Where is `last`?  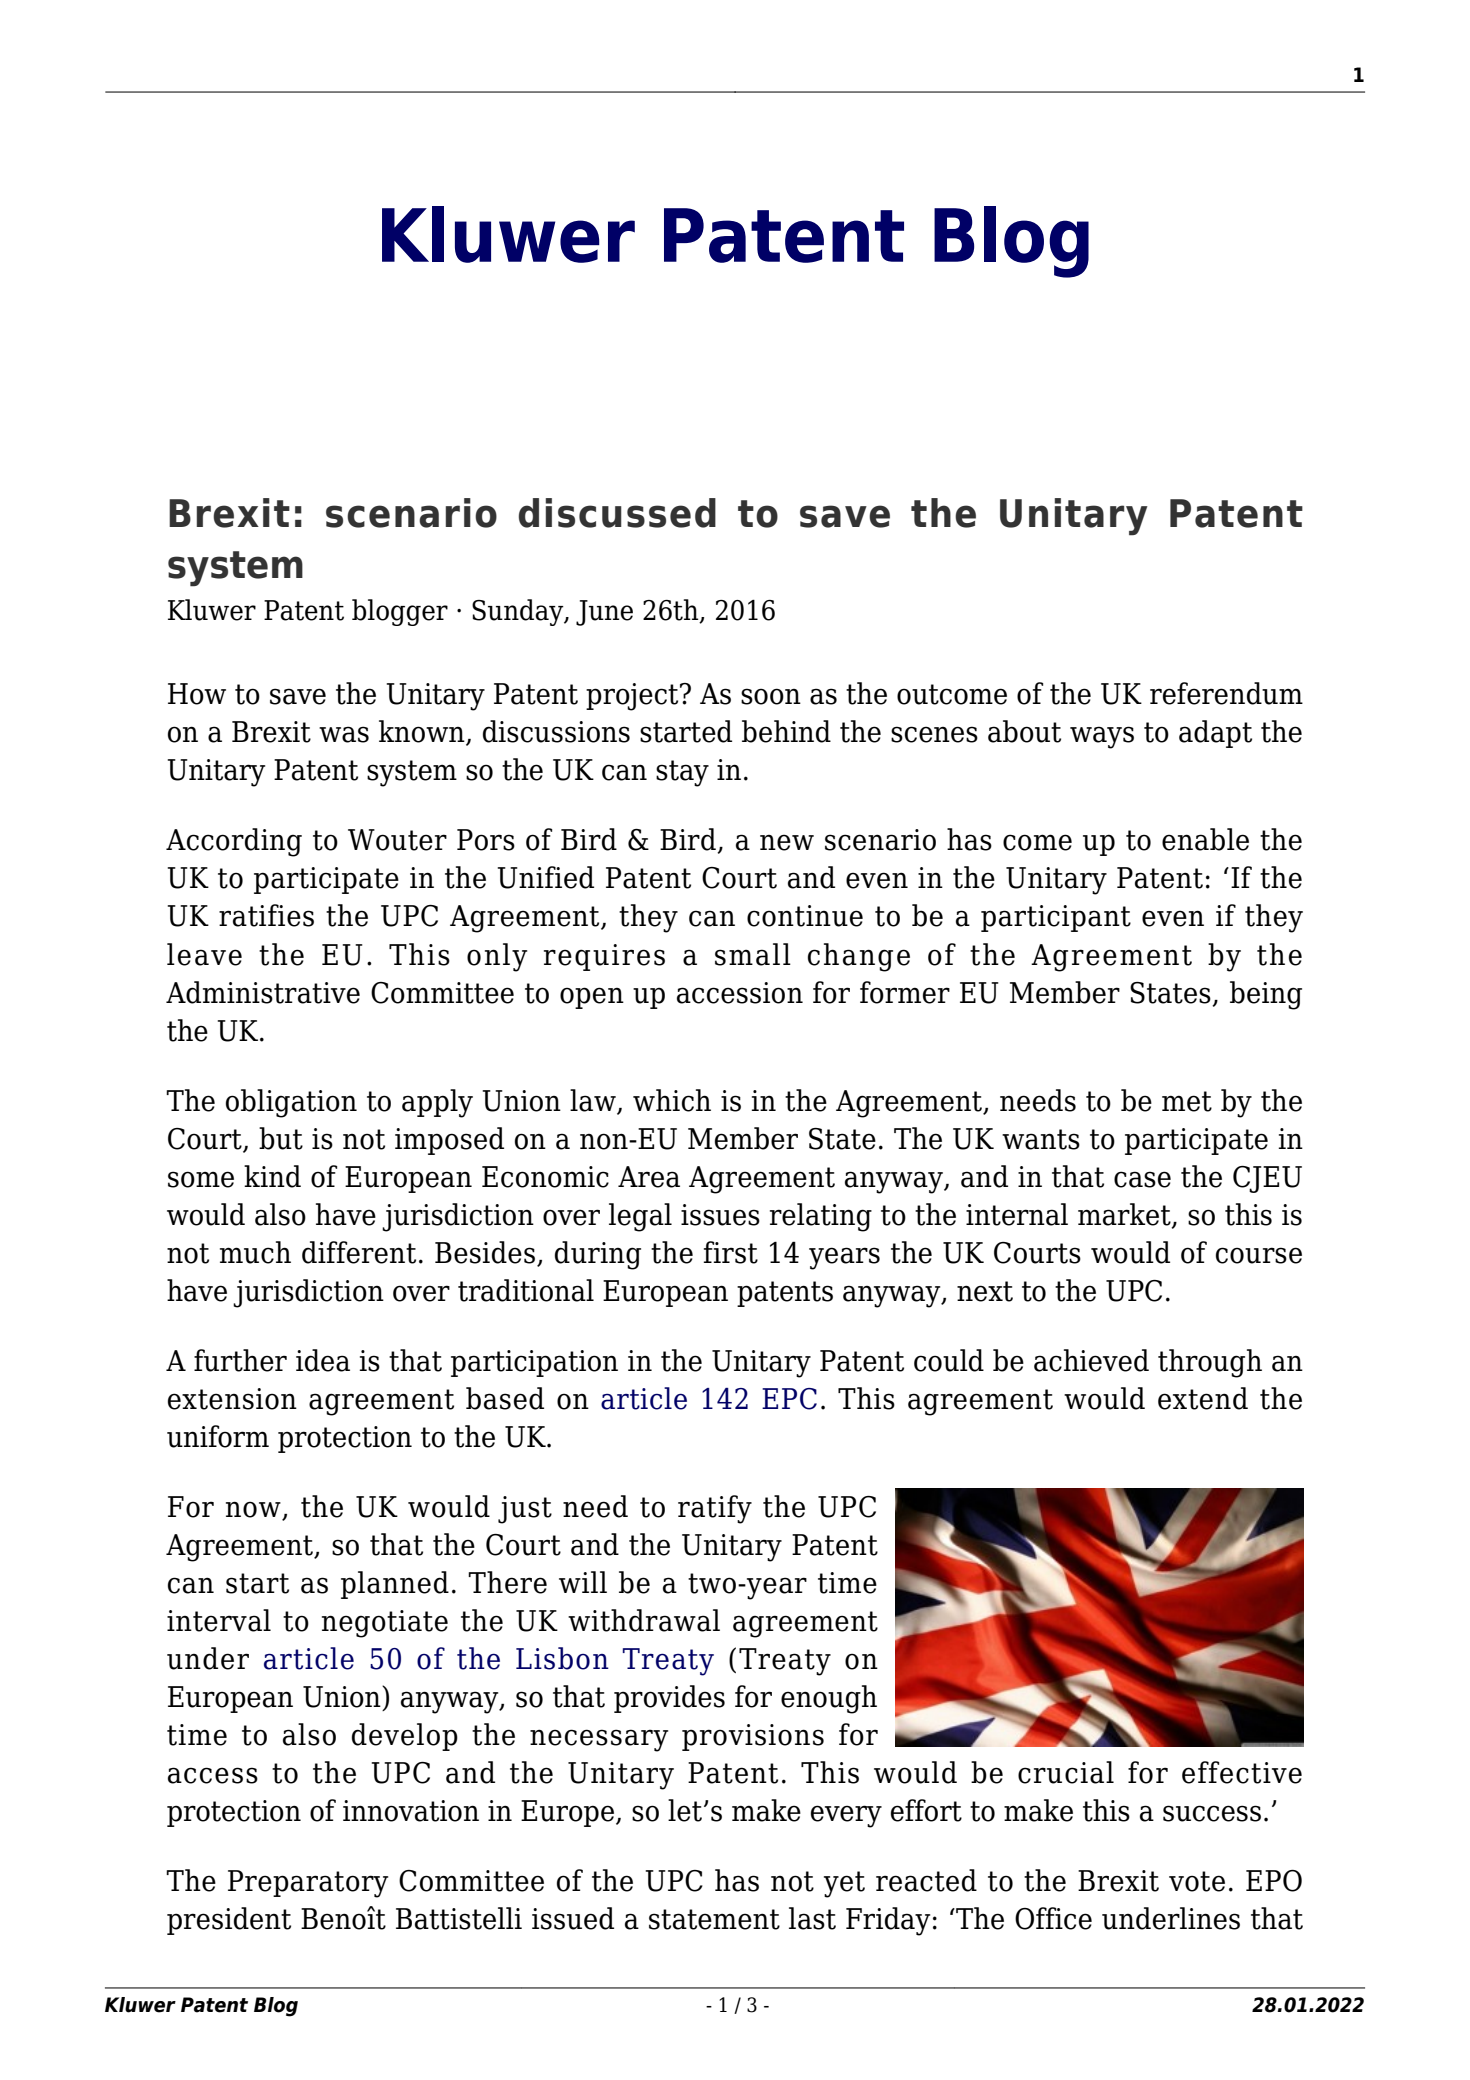 last is located at coordinates (812, 1918).
